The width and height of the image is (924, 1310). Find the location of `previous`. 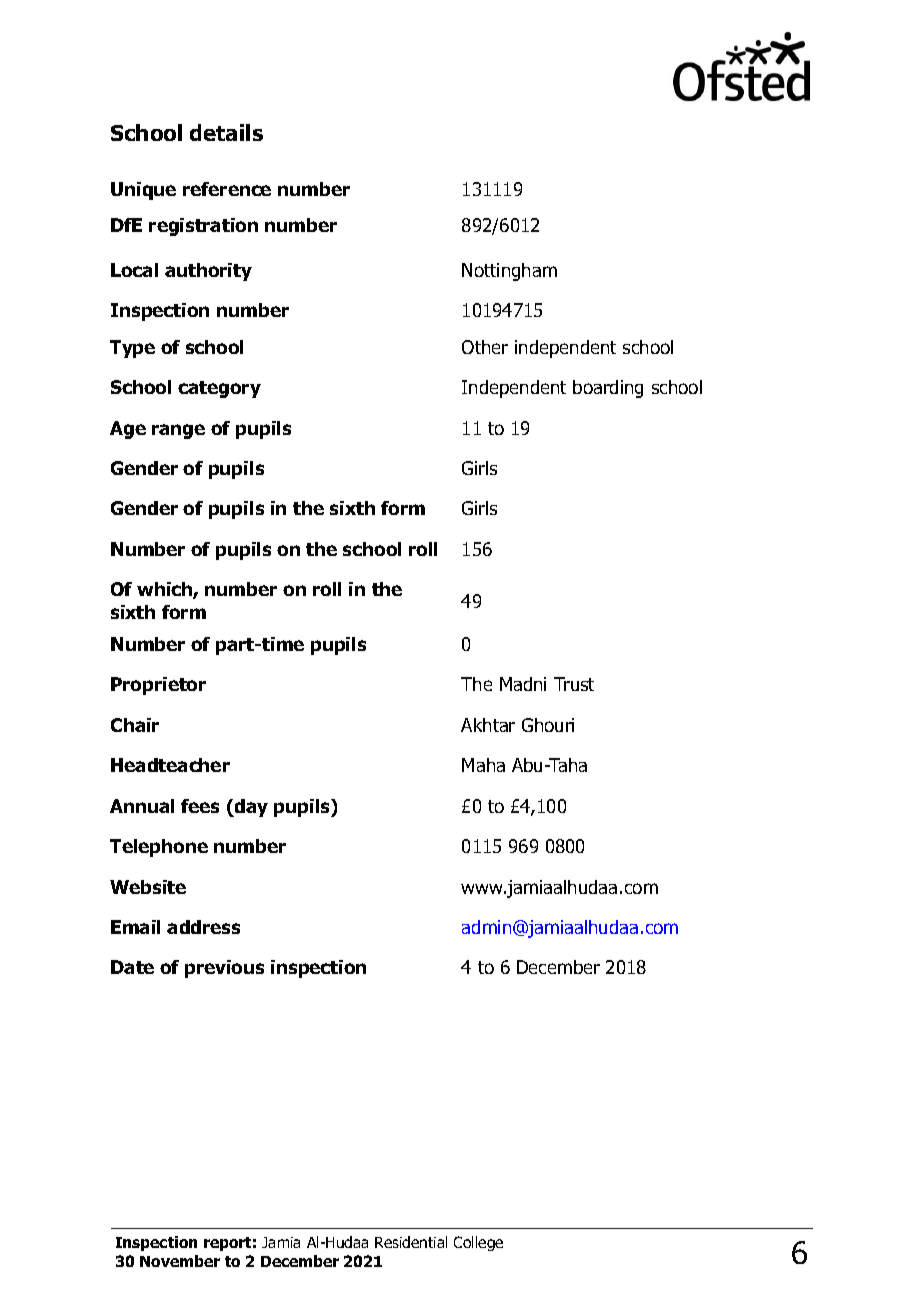

previous is located at coordinates (224, 969).
